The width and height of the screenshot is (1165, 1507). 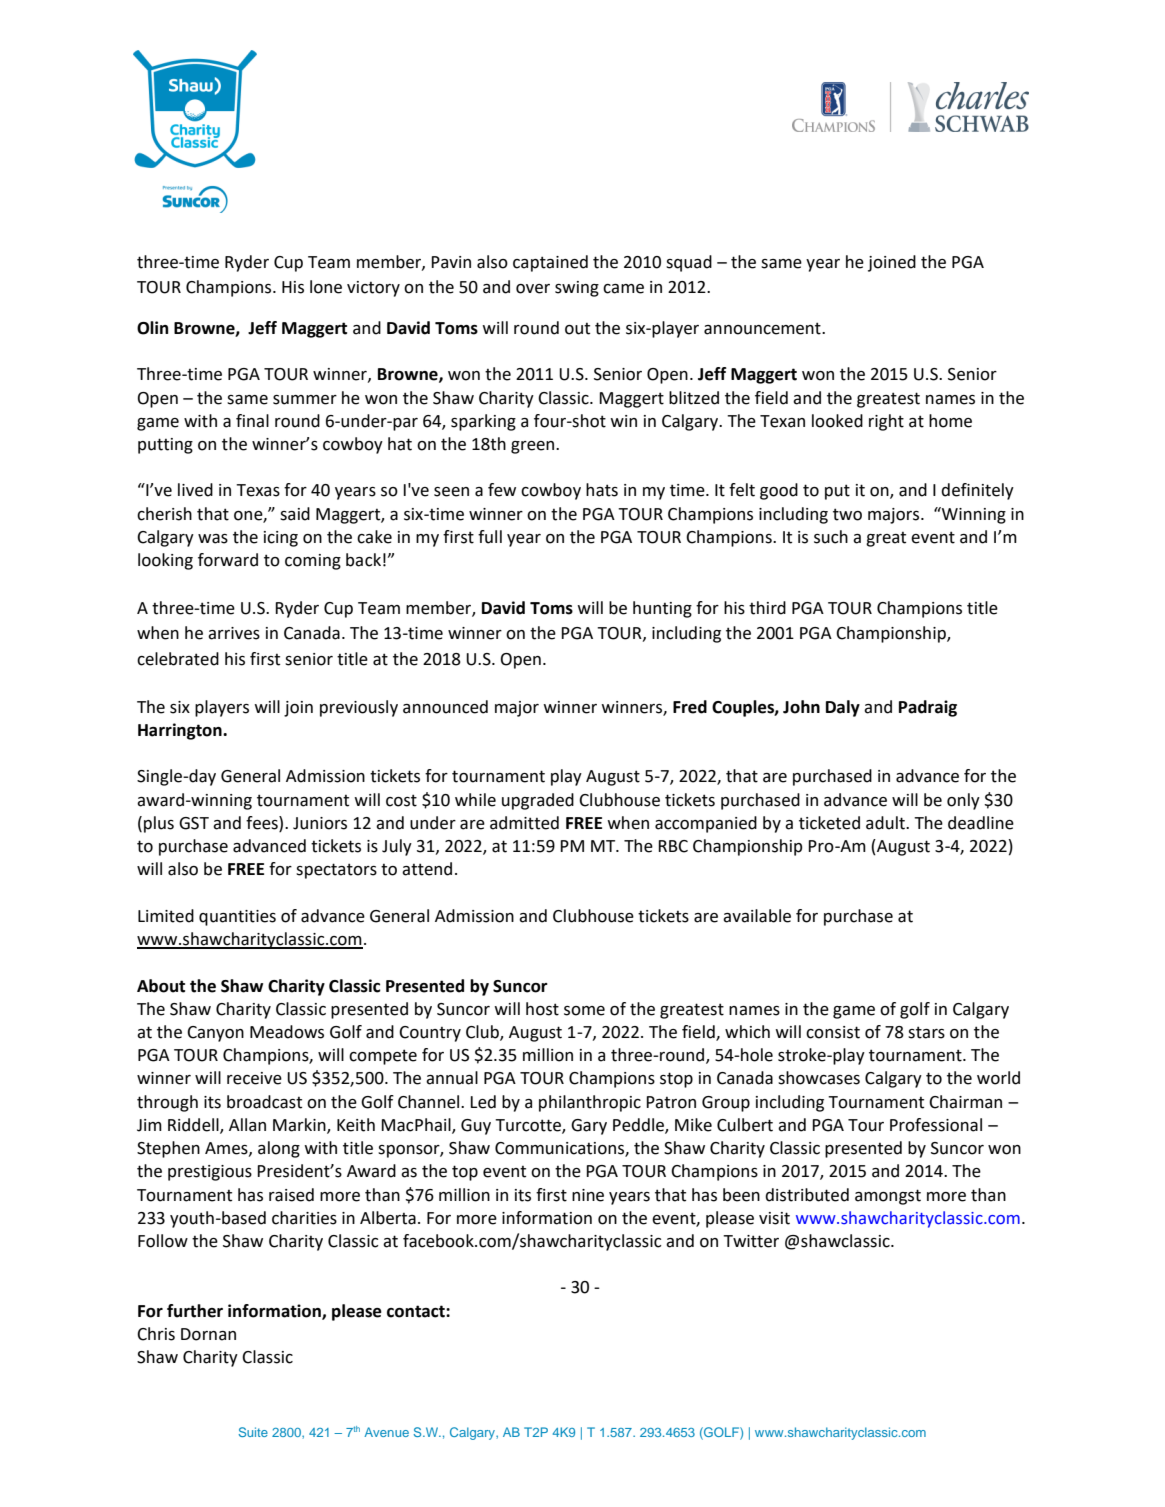 I want to click on Suite, so click(x=253, y=1432).
